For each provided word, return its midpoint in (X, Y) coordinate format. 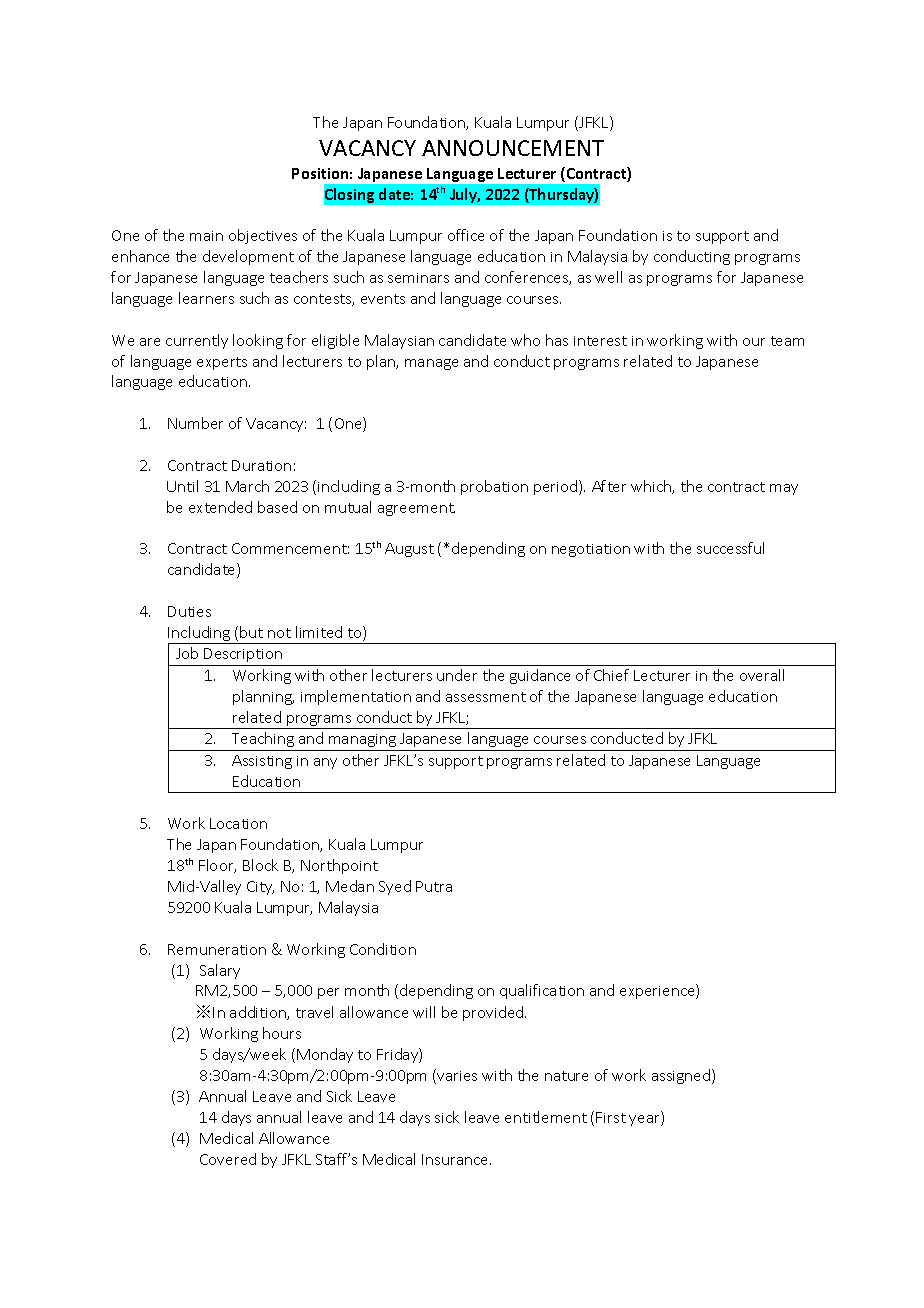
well (608, 277)
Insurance (456, 1159)
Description (243, 655)
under (457, 675)
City (260, 888)
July (465, 195)
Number (195, 423)
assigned (681, 1076)
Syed (395, 887)
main (206, 236)
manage (431, 364)
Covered (228, 1159)
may (784, 489)
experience (658, 991)
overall (762, 675)
